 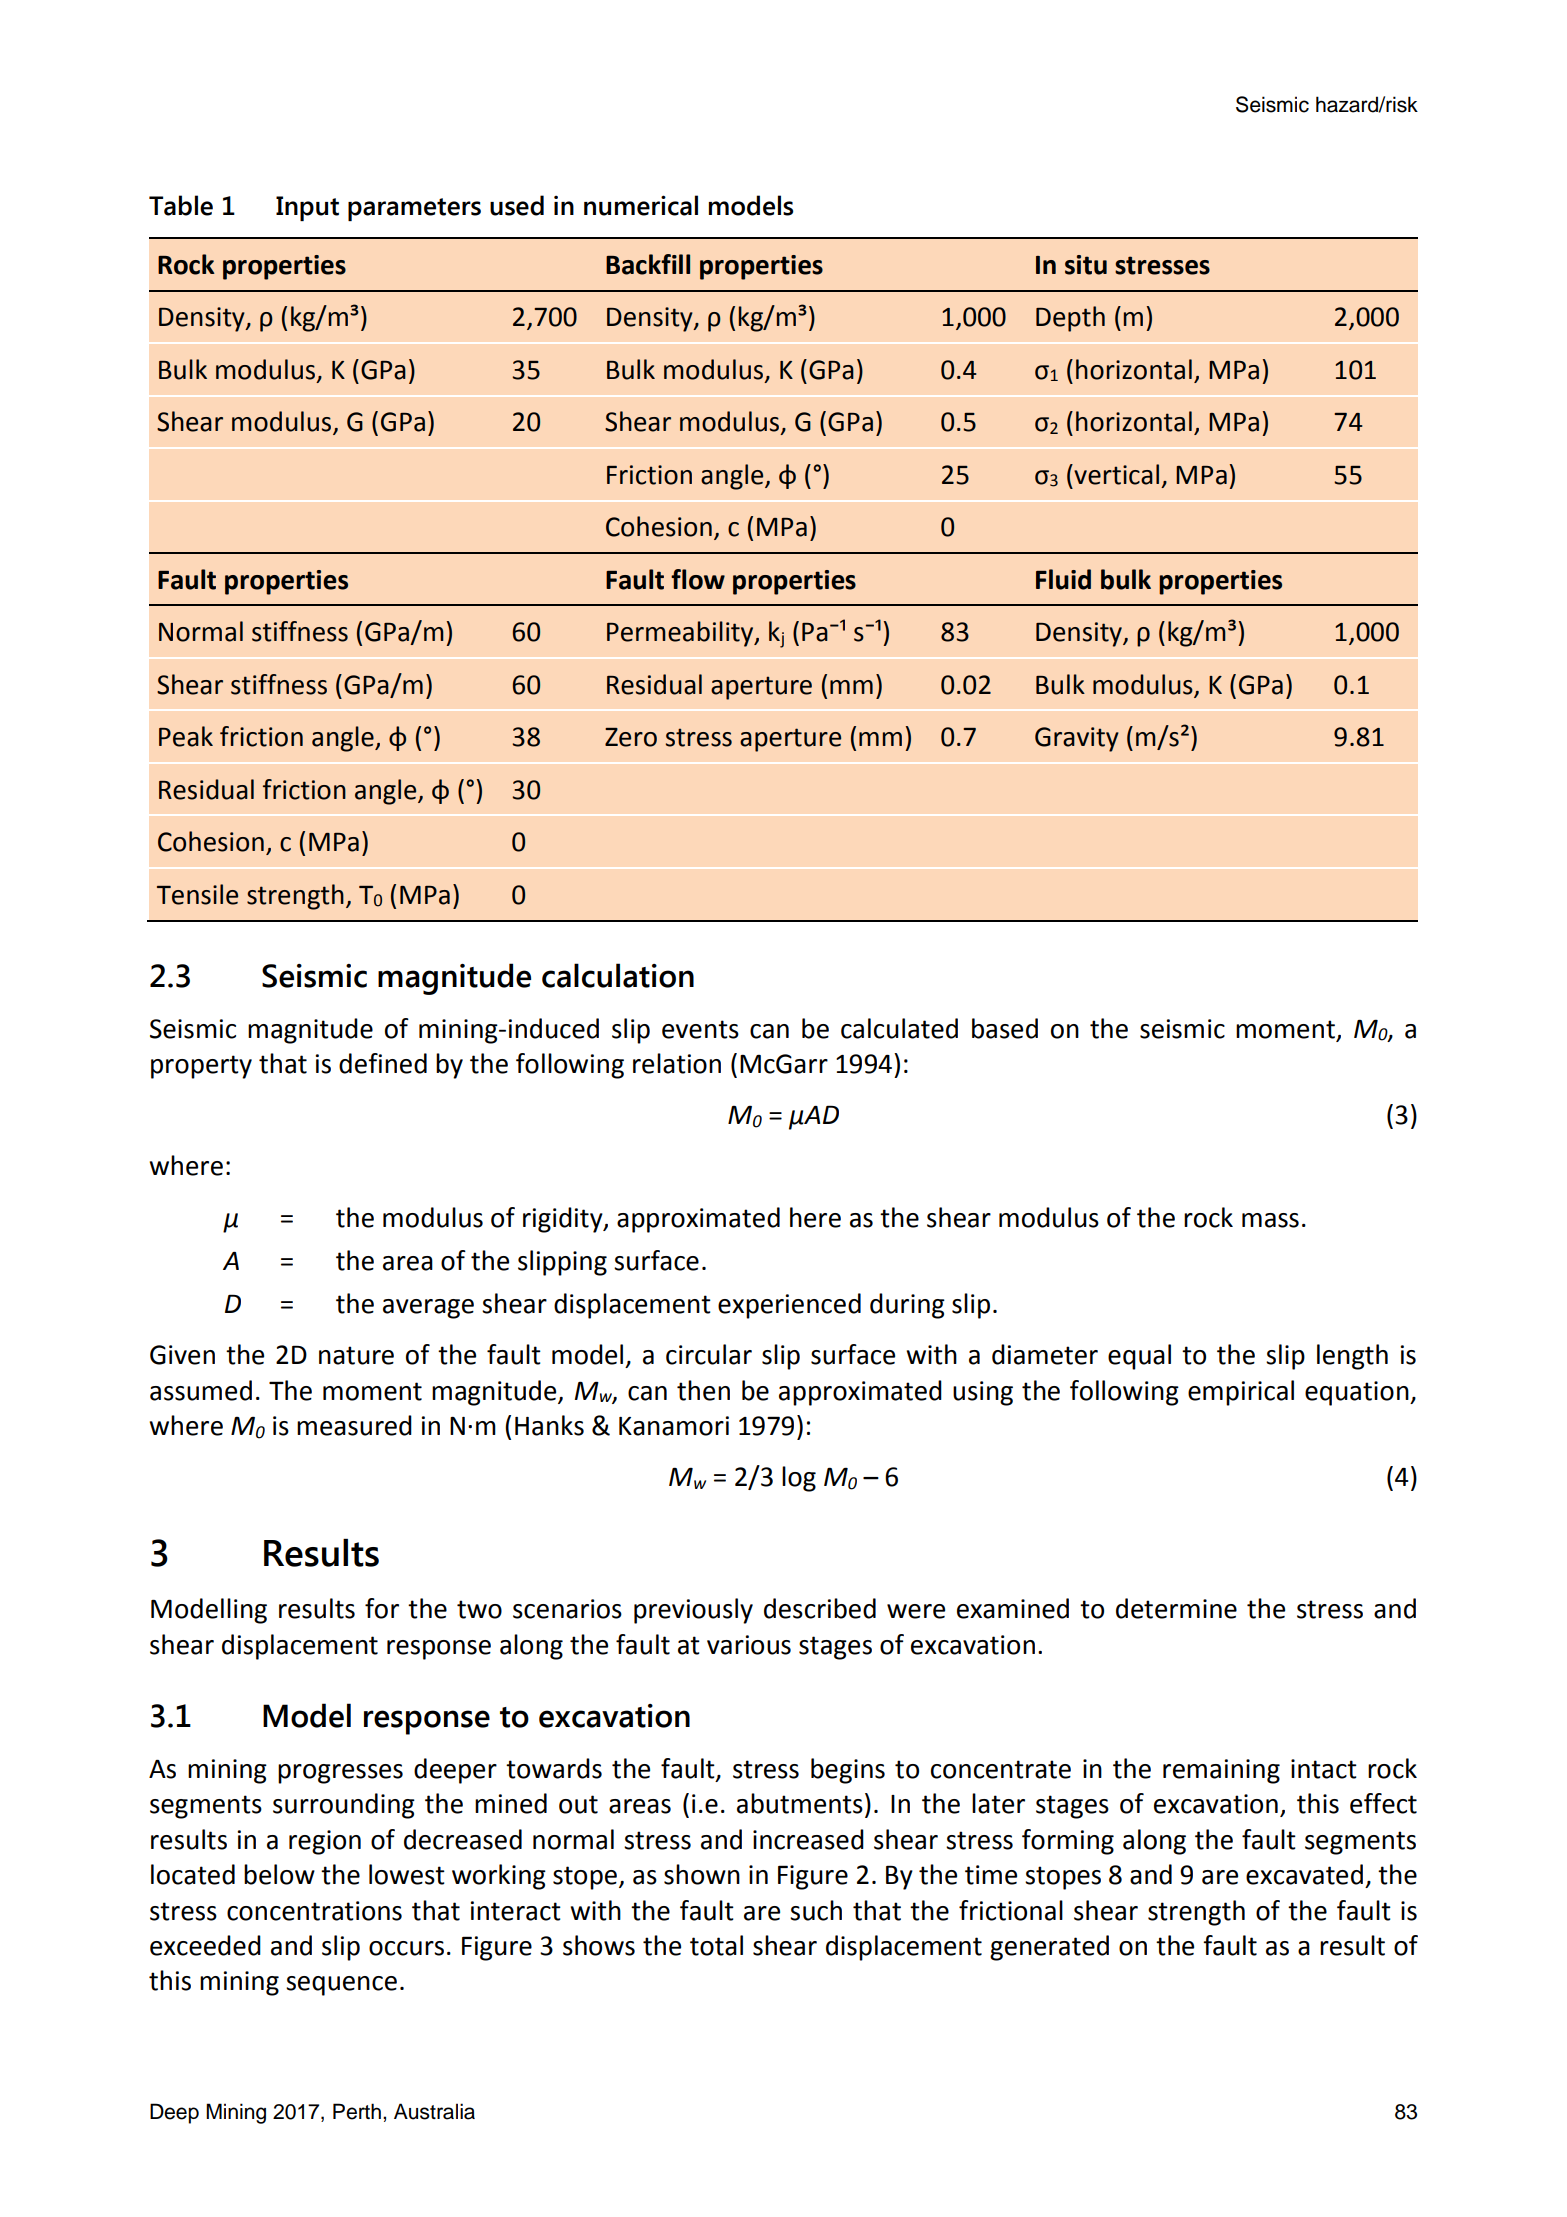 What do you see at coordinates (716, 1945) in the document?
I see `total` at bounding box center [716, 1945].
